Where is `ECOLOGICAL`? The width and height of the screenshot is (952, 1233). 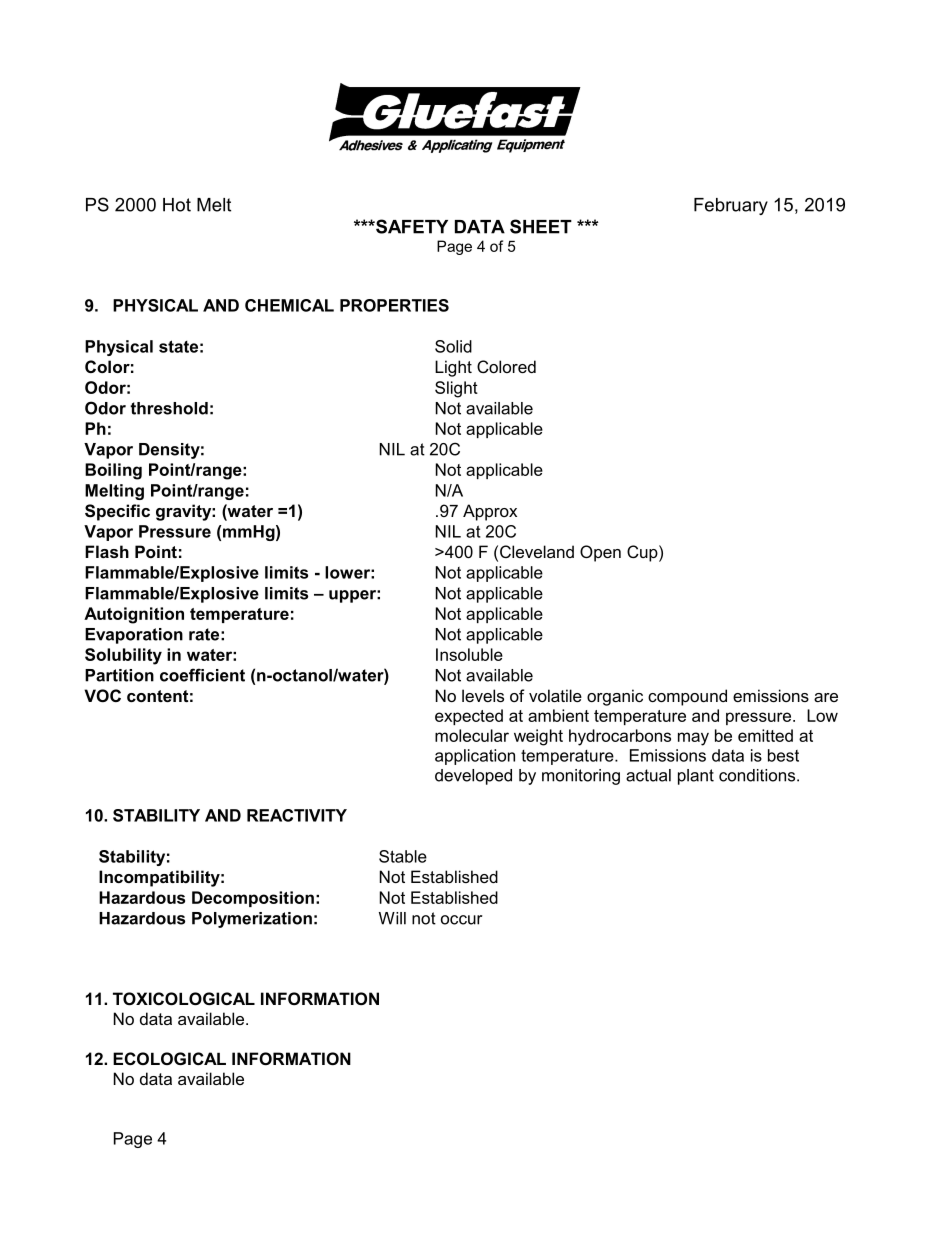 ECOLOGICAL is located at coordinates (169, 1058).
